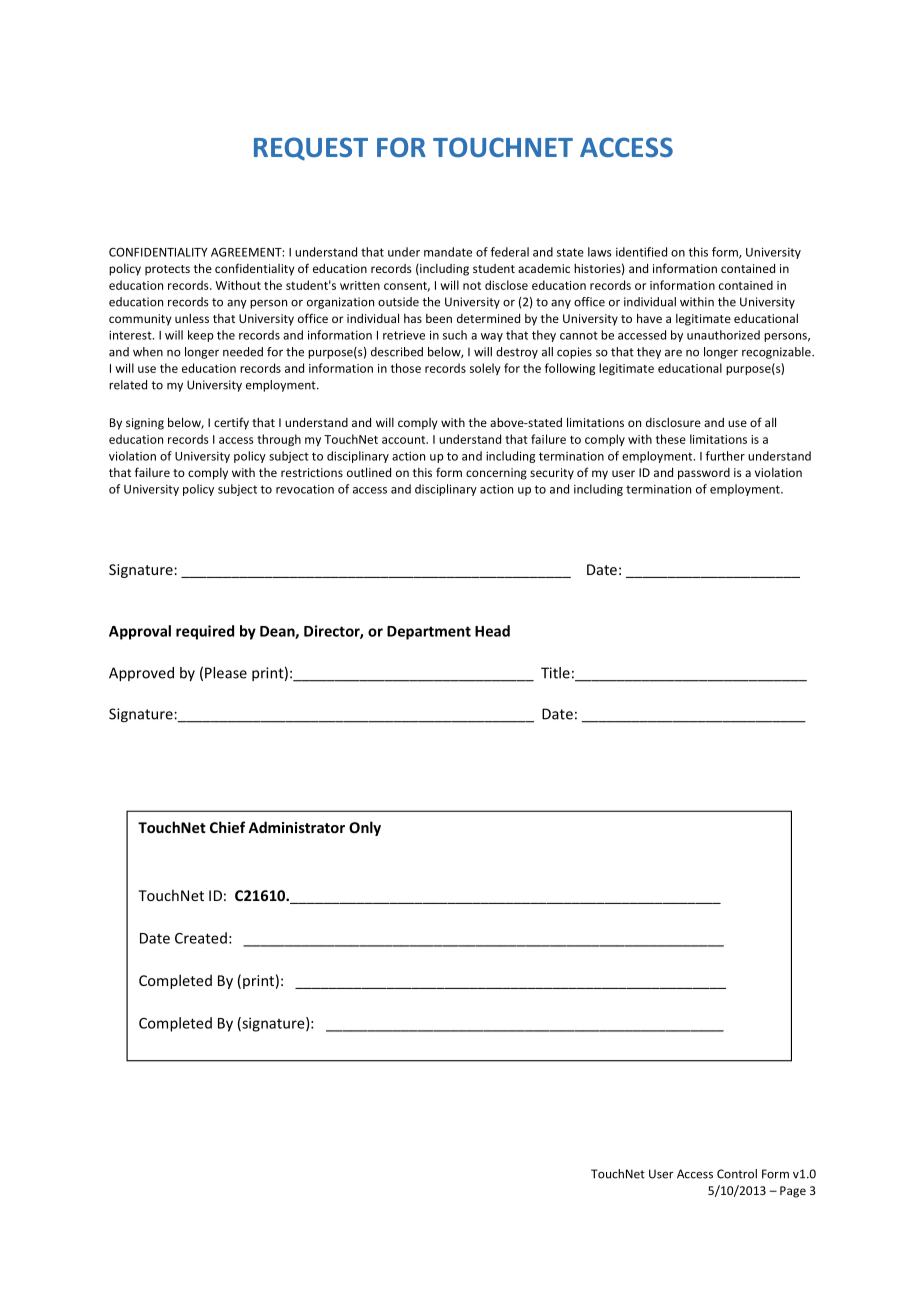  I want to click on identified, so click(641, 252).
